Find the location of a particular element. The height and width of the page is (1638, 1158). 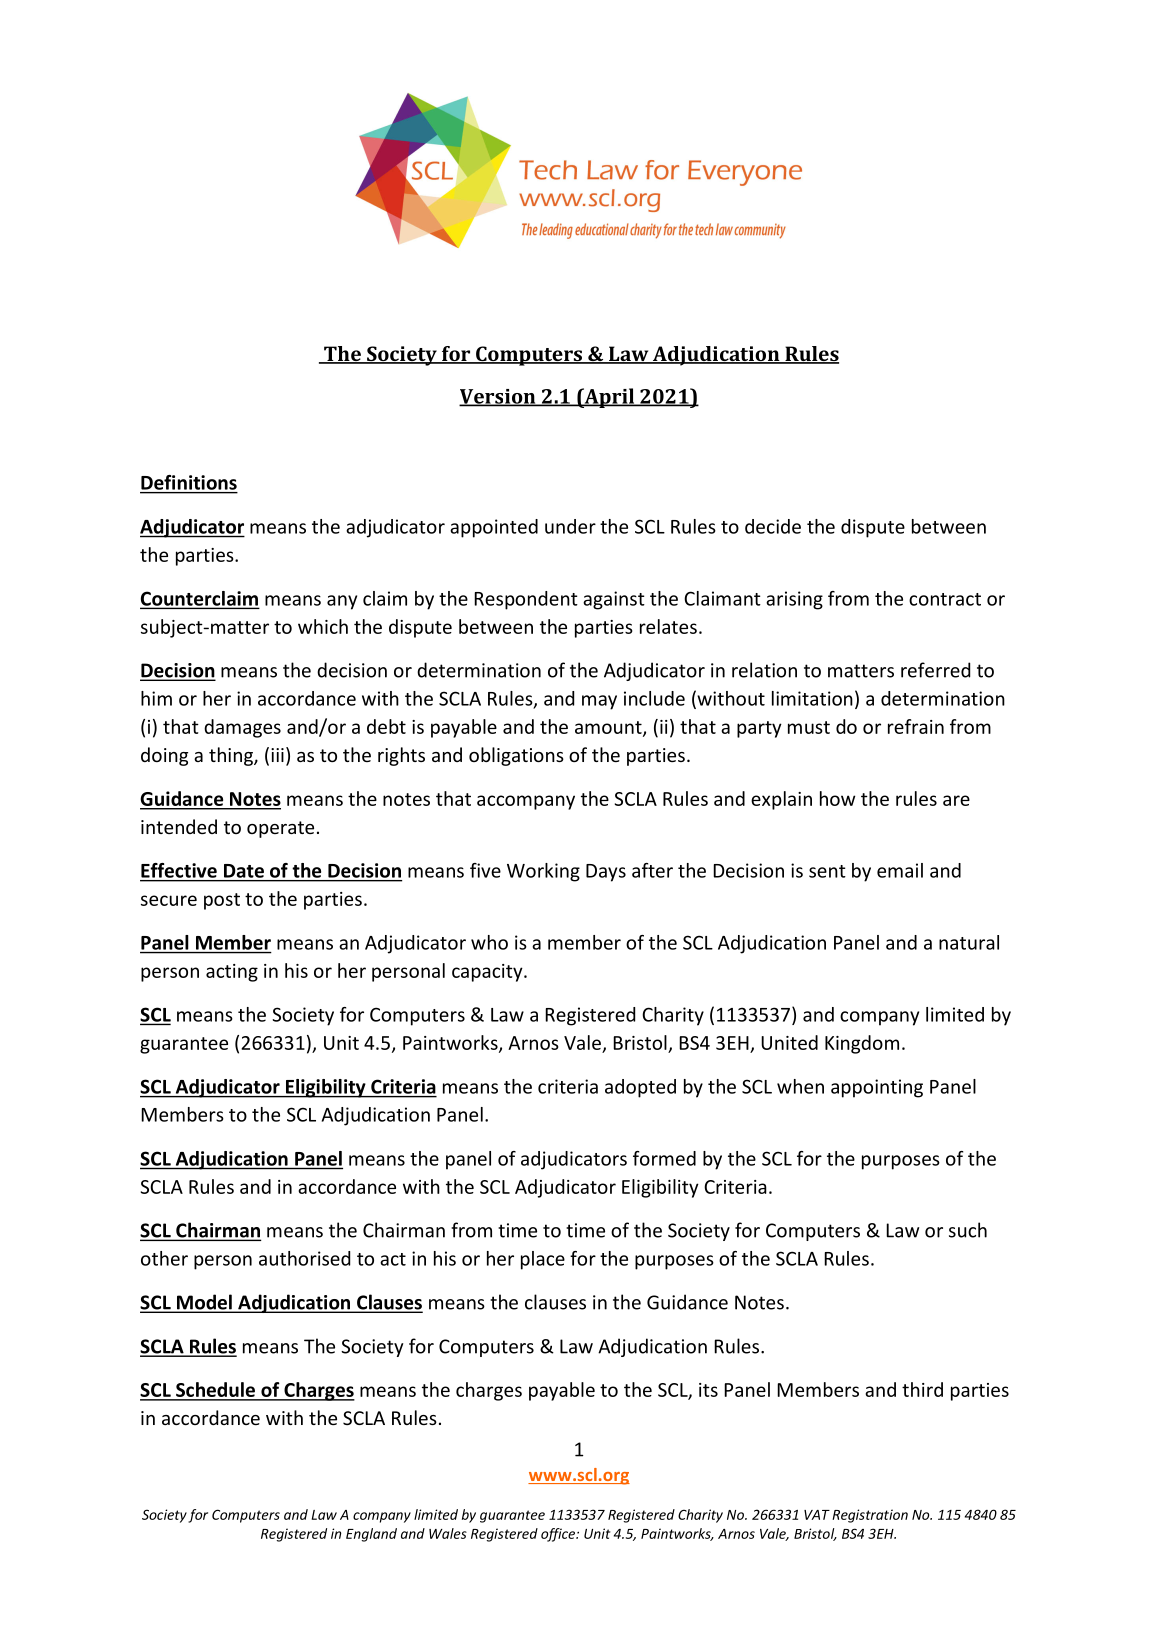

place is located at coordinates (543, 1260).
